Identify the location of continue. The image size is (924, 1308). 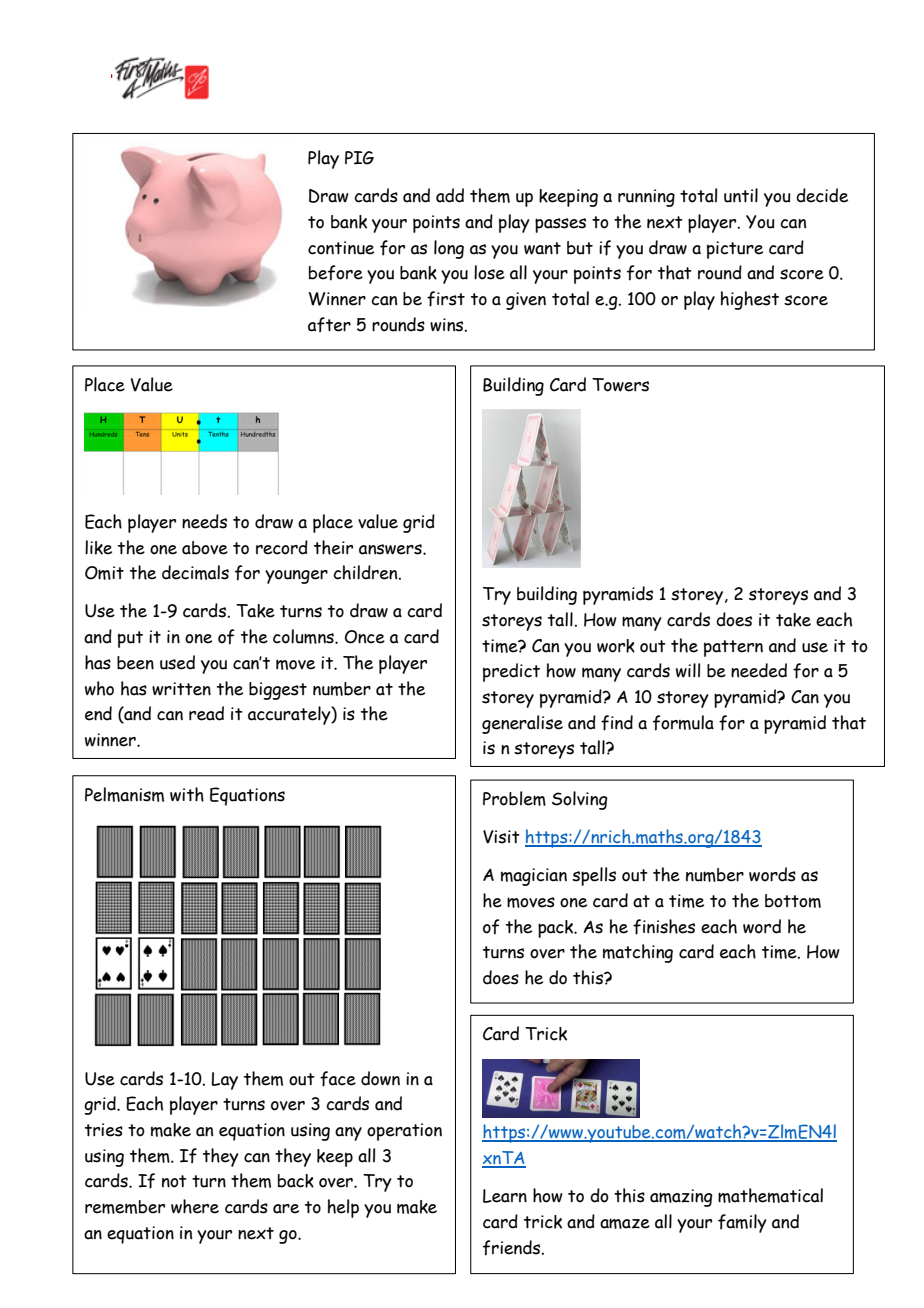
(341, 248).
